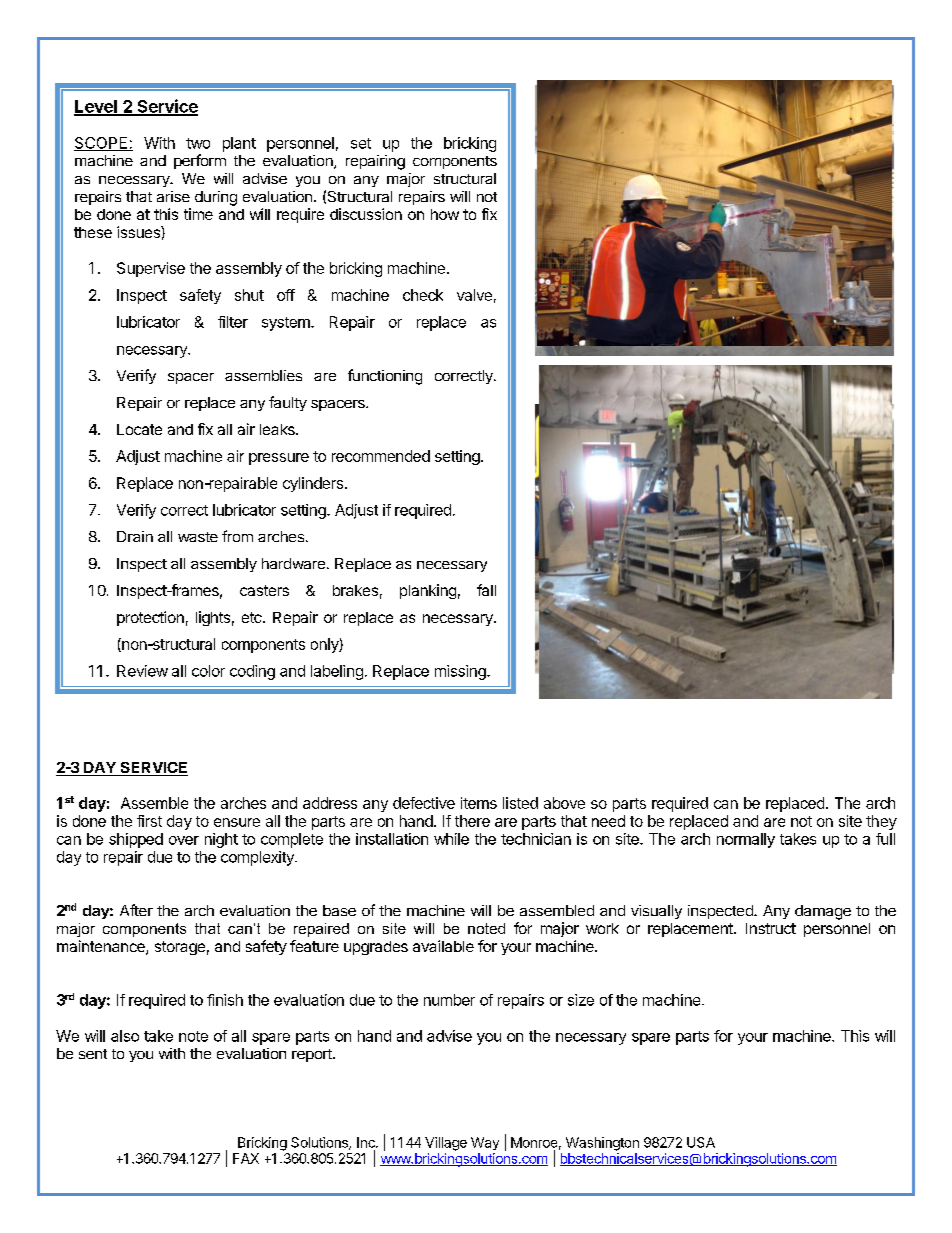  Describe the element at coordinates (823, 912) in the image. I see `damage` at that location.
